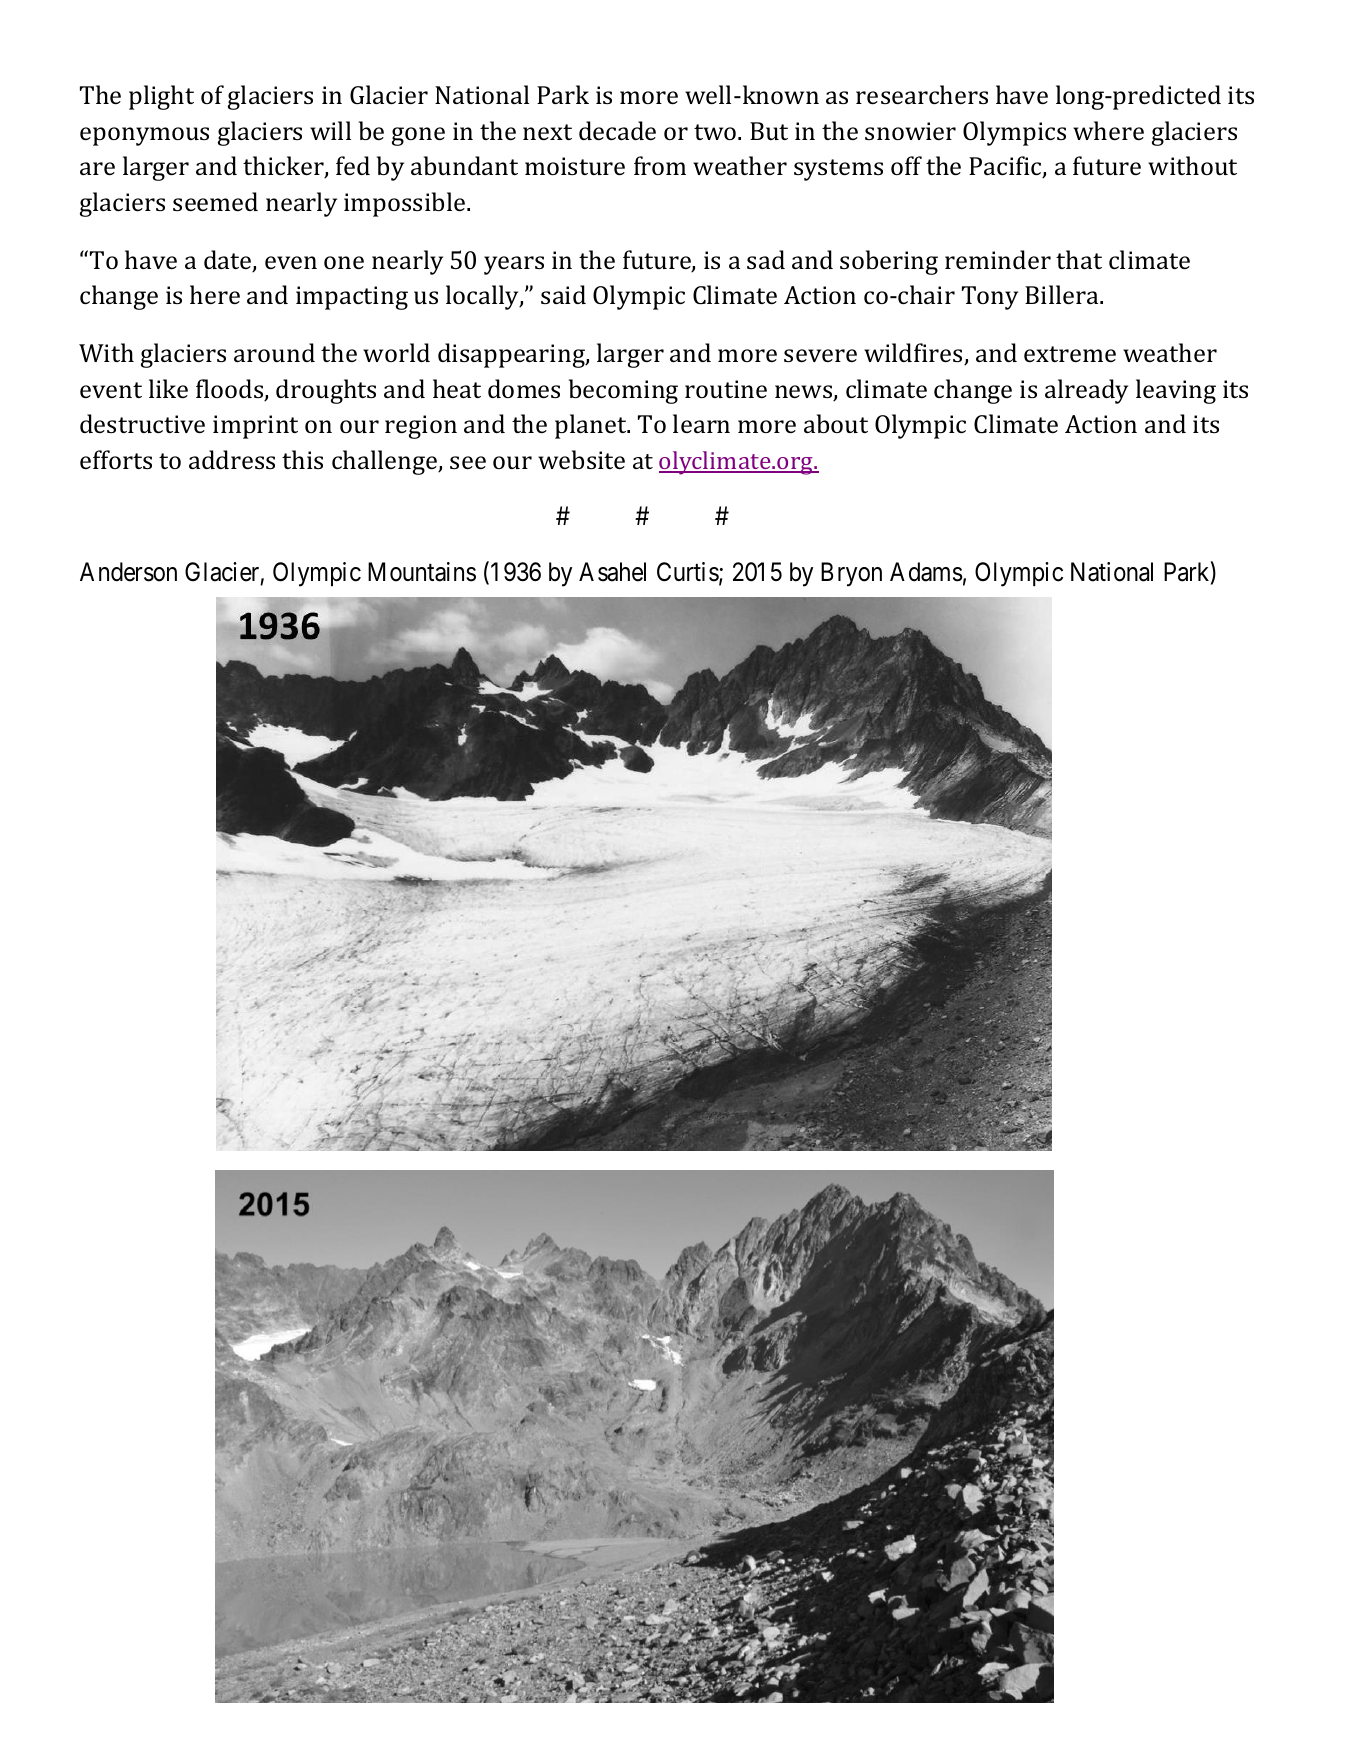 Image resolution: width=1350 pixels, height=1747 pixels. What do you see at coordinates (232, 459) in the screenshot?
I see `address` at bounding box center [232, 459].
